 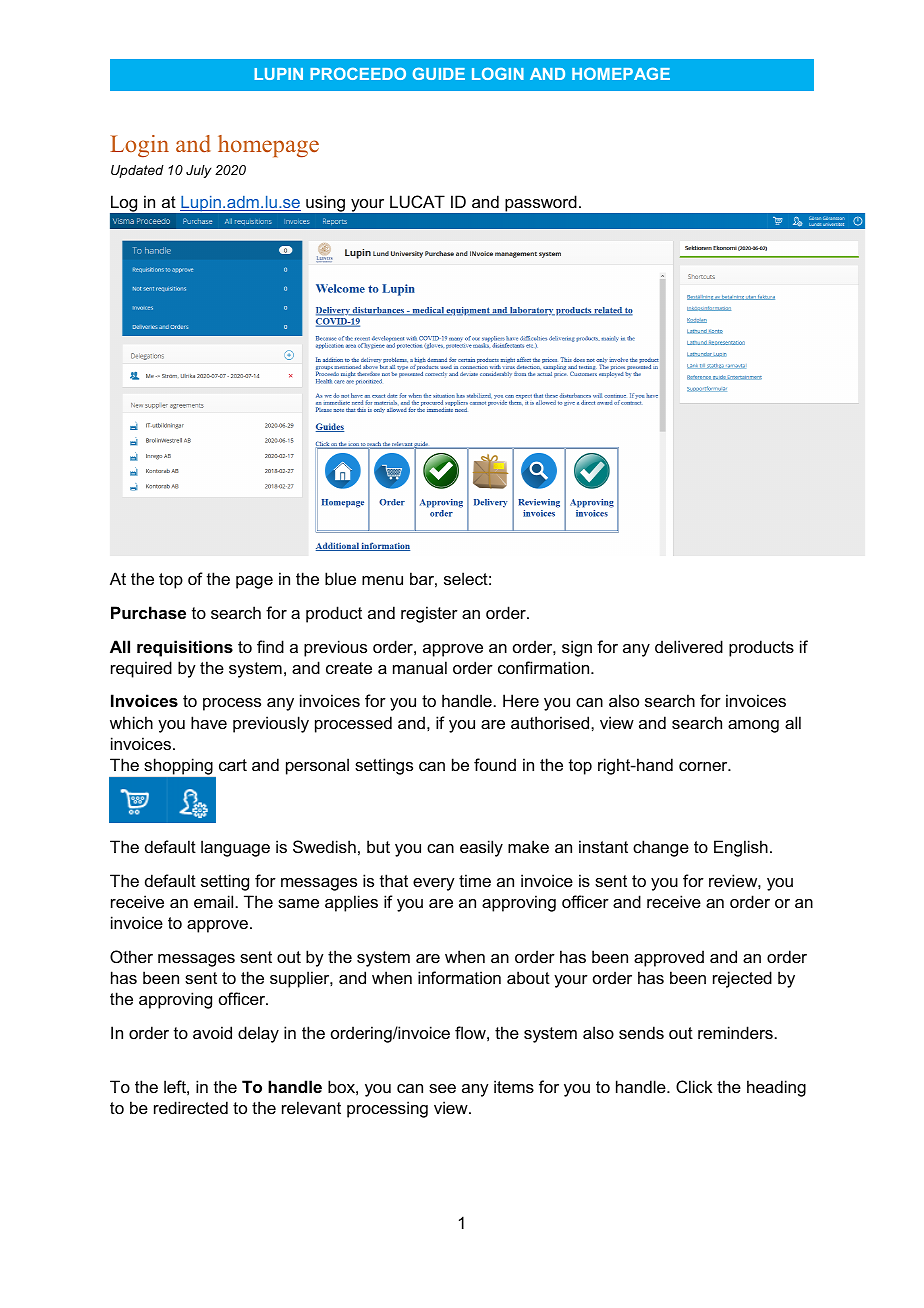 What do you see at coordinates (137, 171) in the image?
I see `Updated` at bounding box center [137, 171].
